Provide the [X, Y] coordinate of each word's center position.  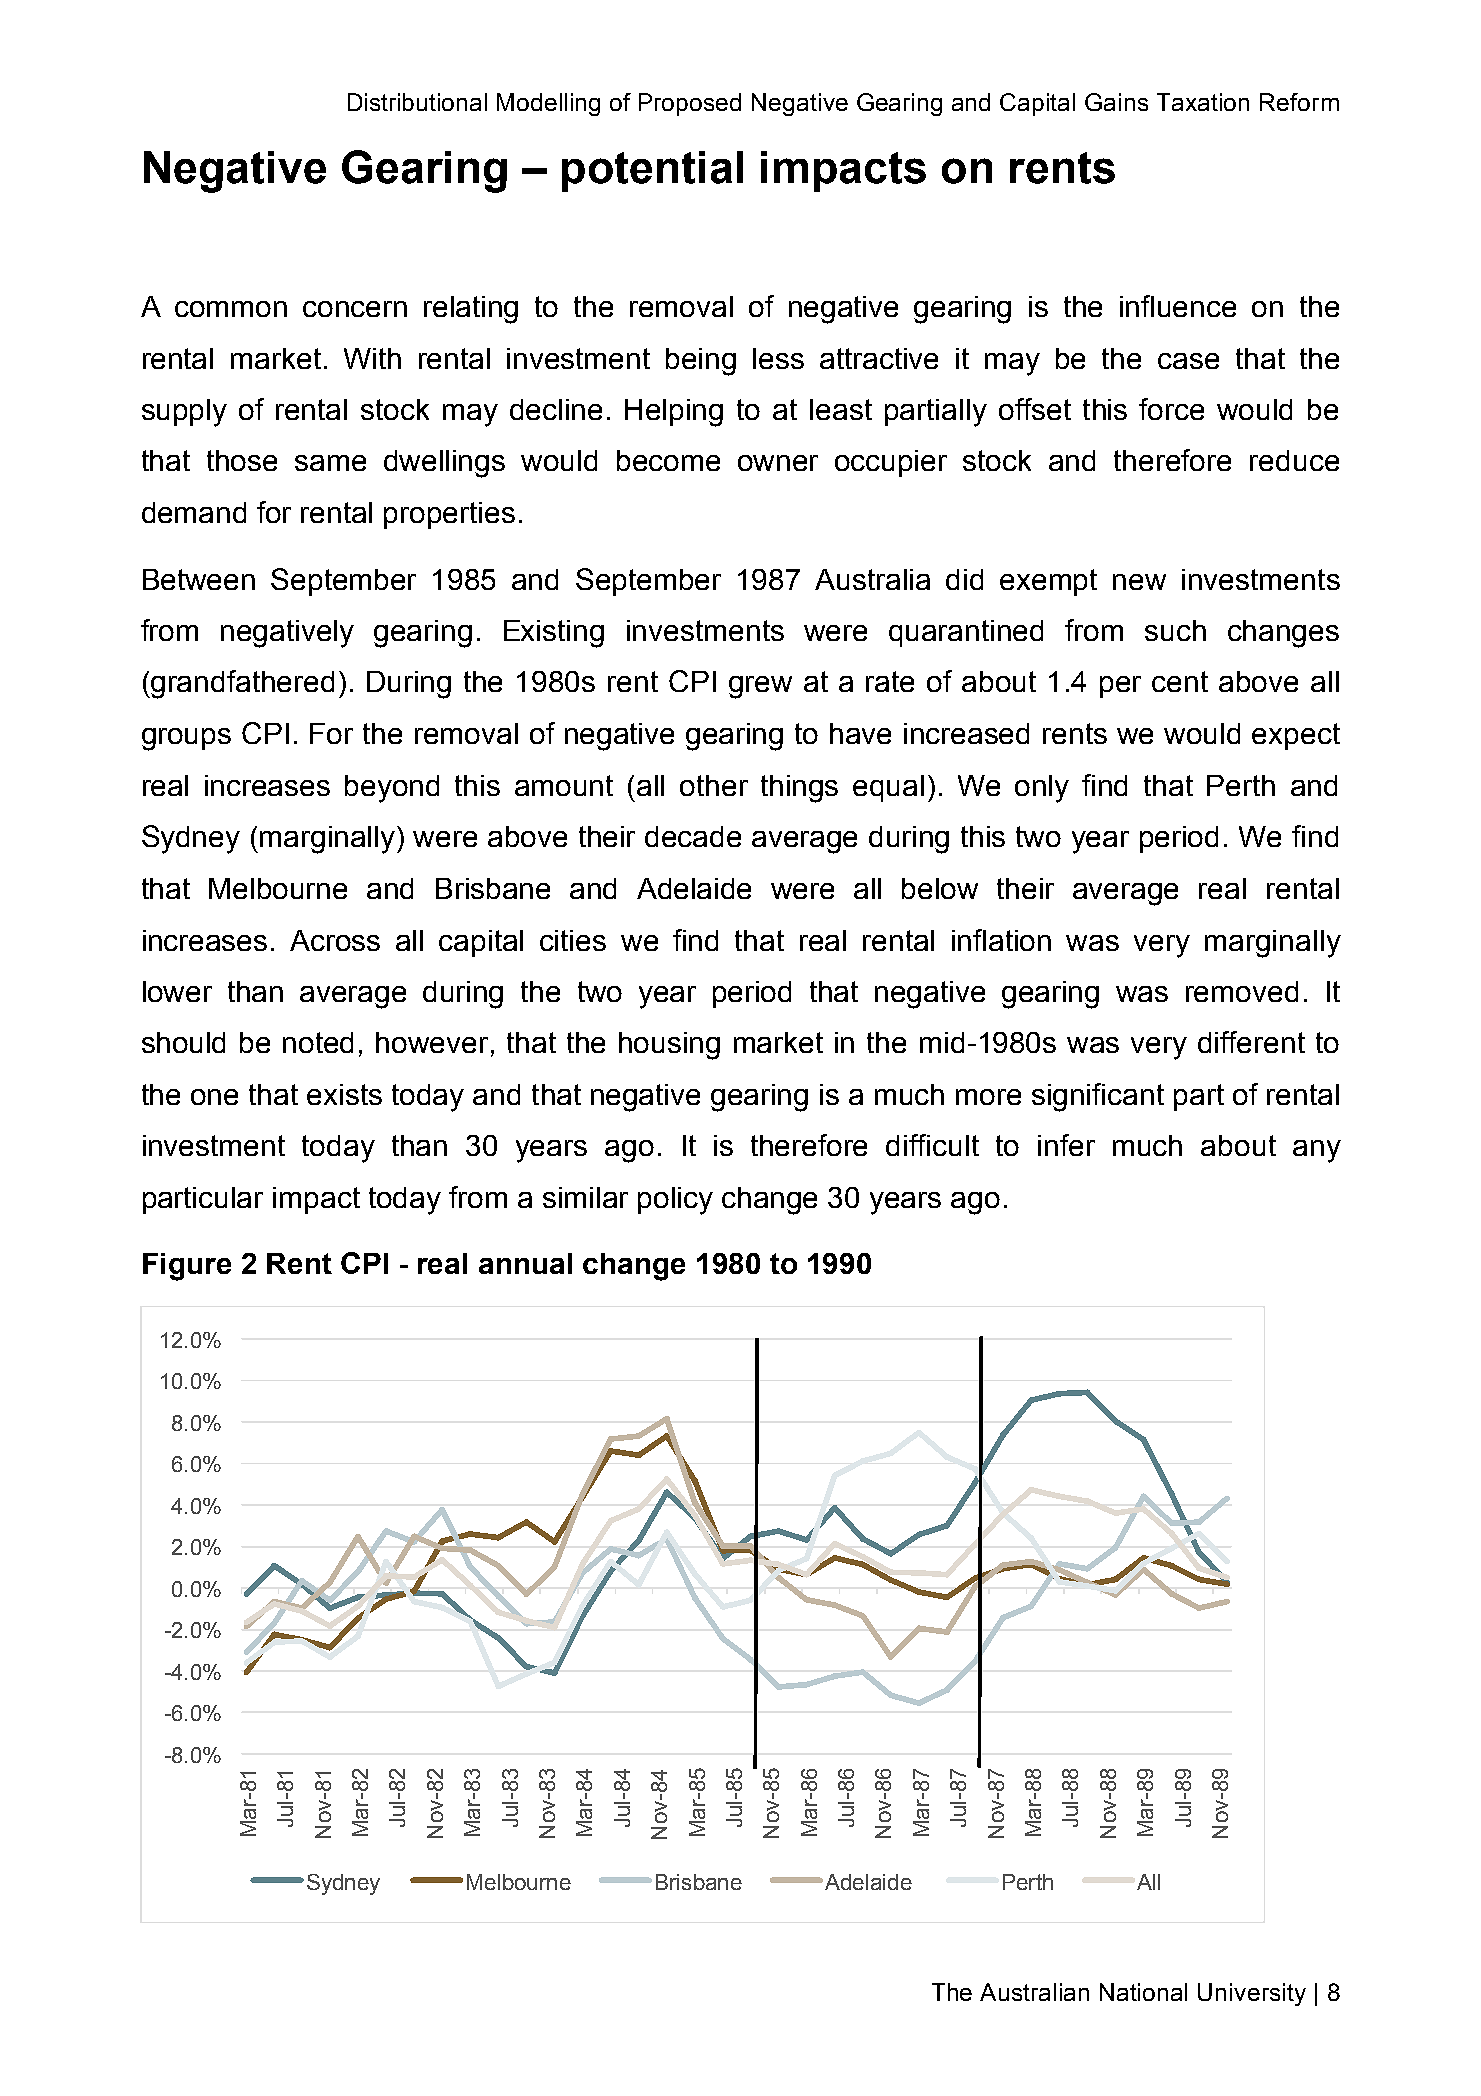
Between [199, 579]
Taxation [1203, 102]
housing [669, 1046]
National [1143, 1992]
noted [318, 1042]
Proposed [690, 104]
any [1317, 1151]
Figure [187, 1267]
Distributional [417, 102]
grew [760, 687]
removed [1242, 991]
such [1175, 630]
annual [525, 1263]
